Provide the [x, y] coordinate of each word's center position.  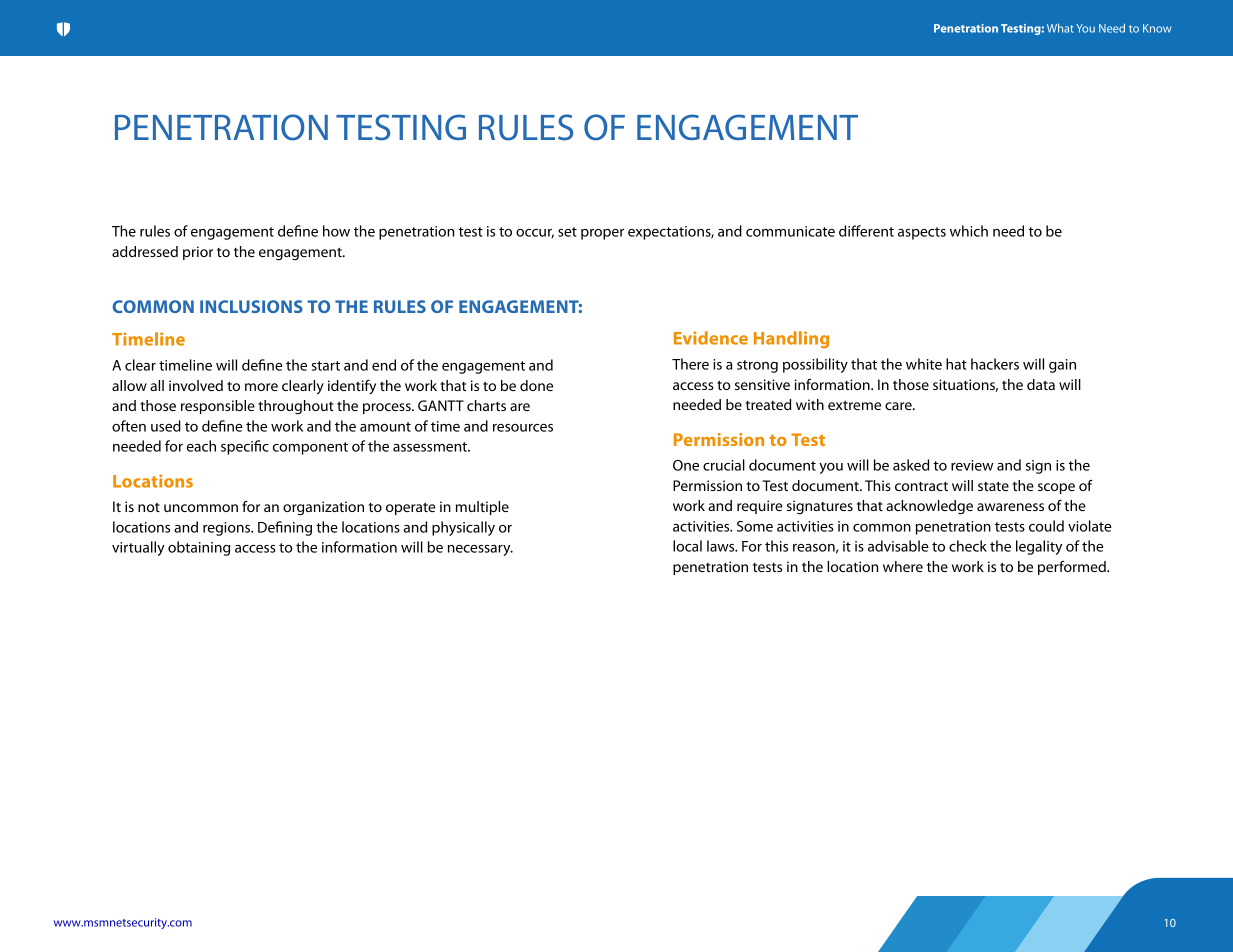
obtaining [199, 548]
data [1041, 384]
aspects [922, 233]
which [969, 231]
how [336, 231]
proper [602, 234]
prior [198, 253]
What [1060, 28]
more [261, 387]
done [536, 385]
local [687, 546]
